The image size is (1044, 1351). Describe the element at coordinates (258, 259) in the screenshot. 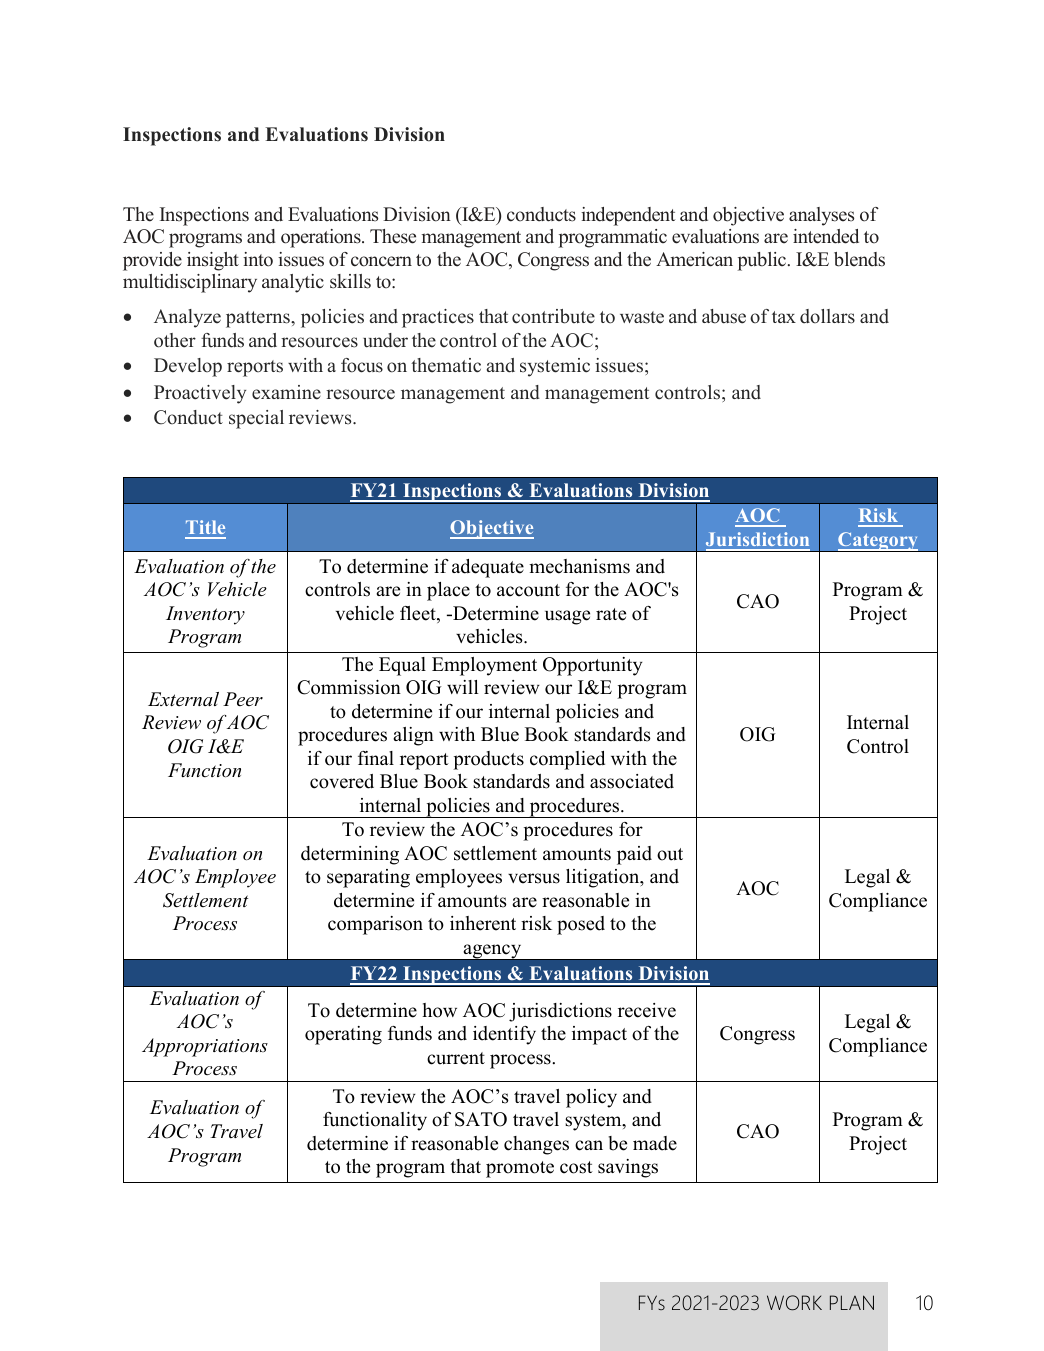

I see `into` at that location.
